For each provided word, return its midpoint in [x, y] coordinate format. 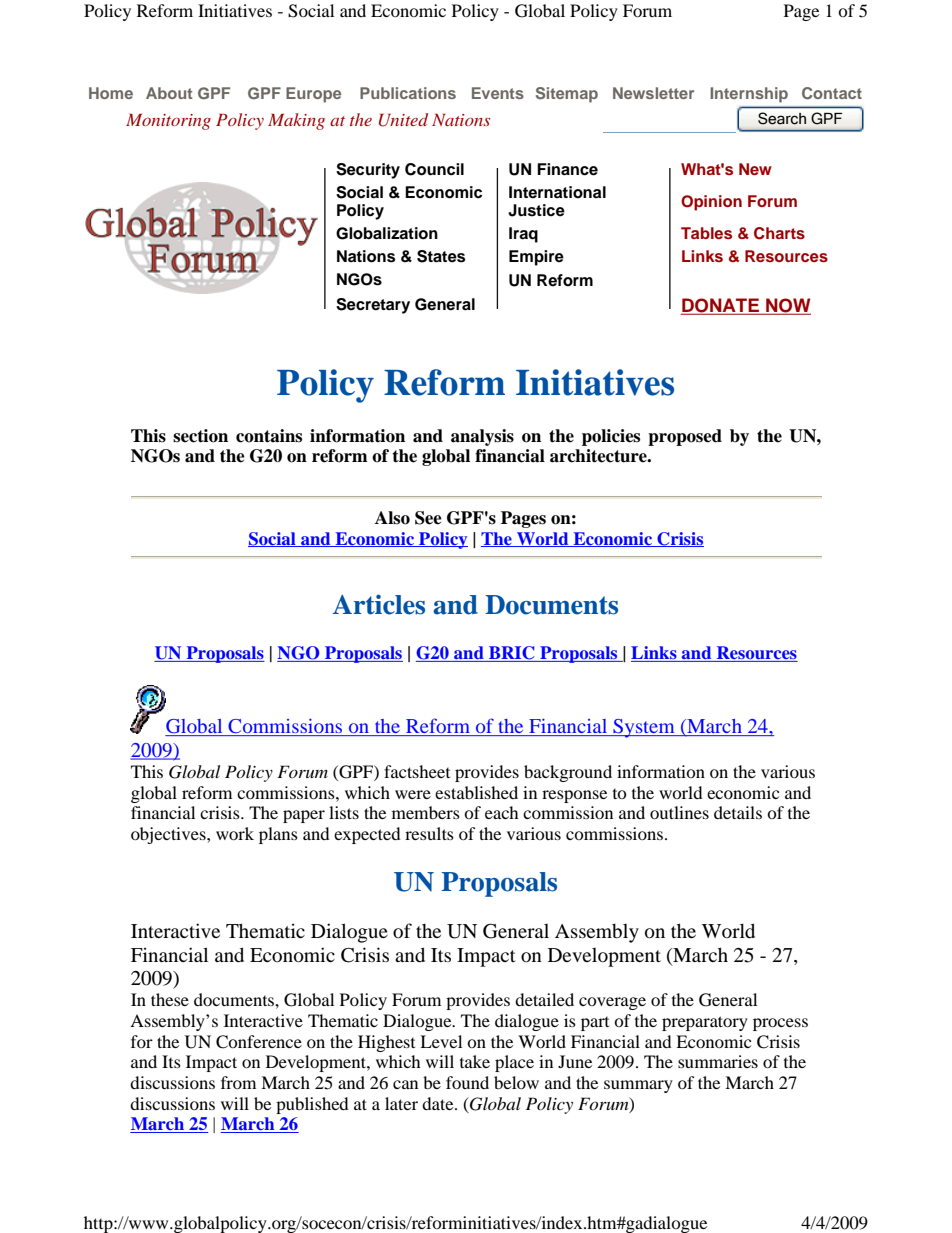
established [476, 792]
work [235, 833]
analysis [482, 437]
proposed [685, 437]
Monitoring [168, 122]
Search [782, 118]
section [200, 436]
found [467, 1082]
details [738, 812]
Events [498, 93]
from [238, 1082]
